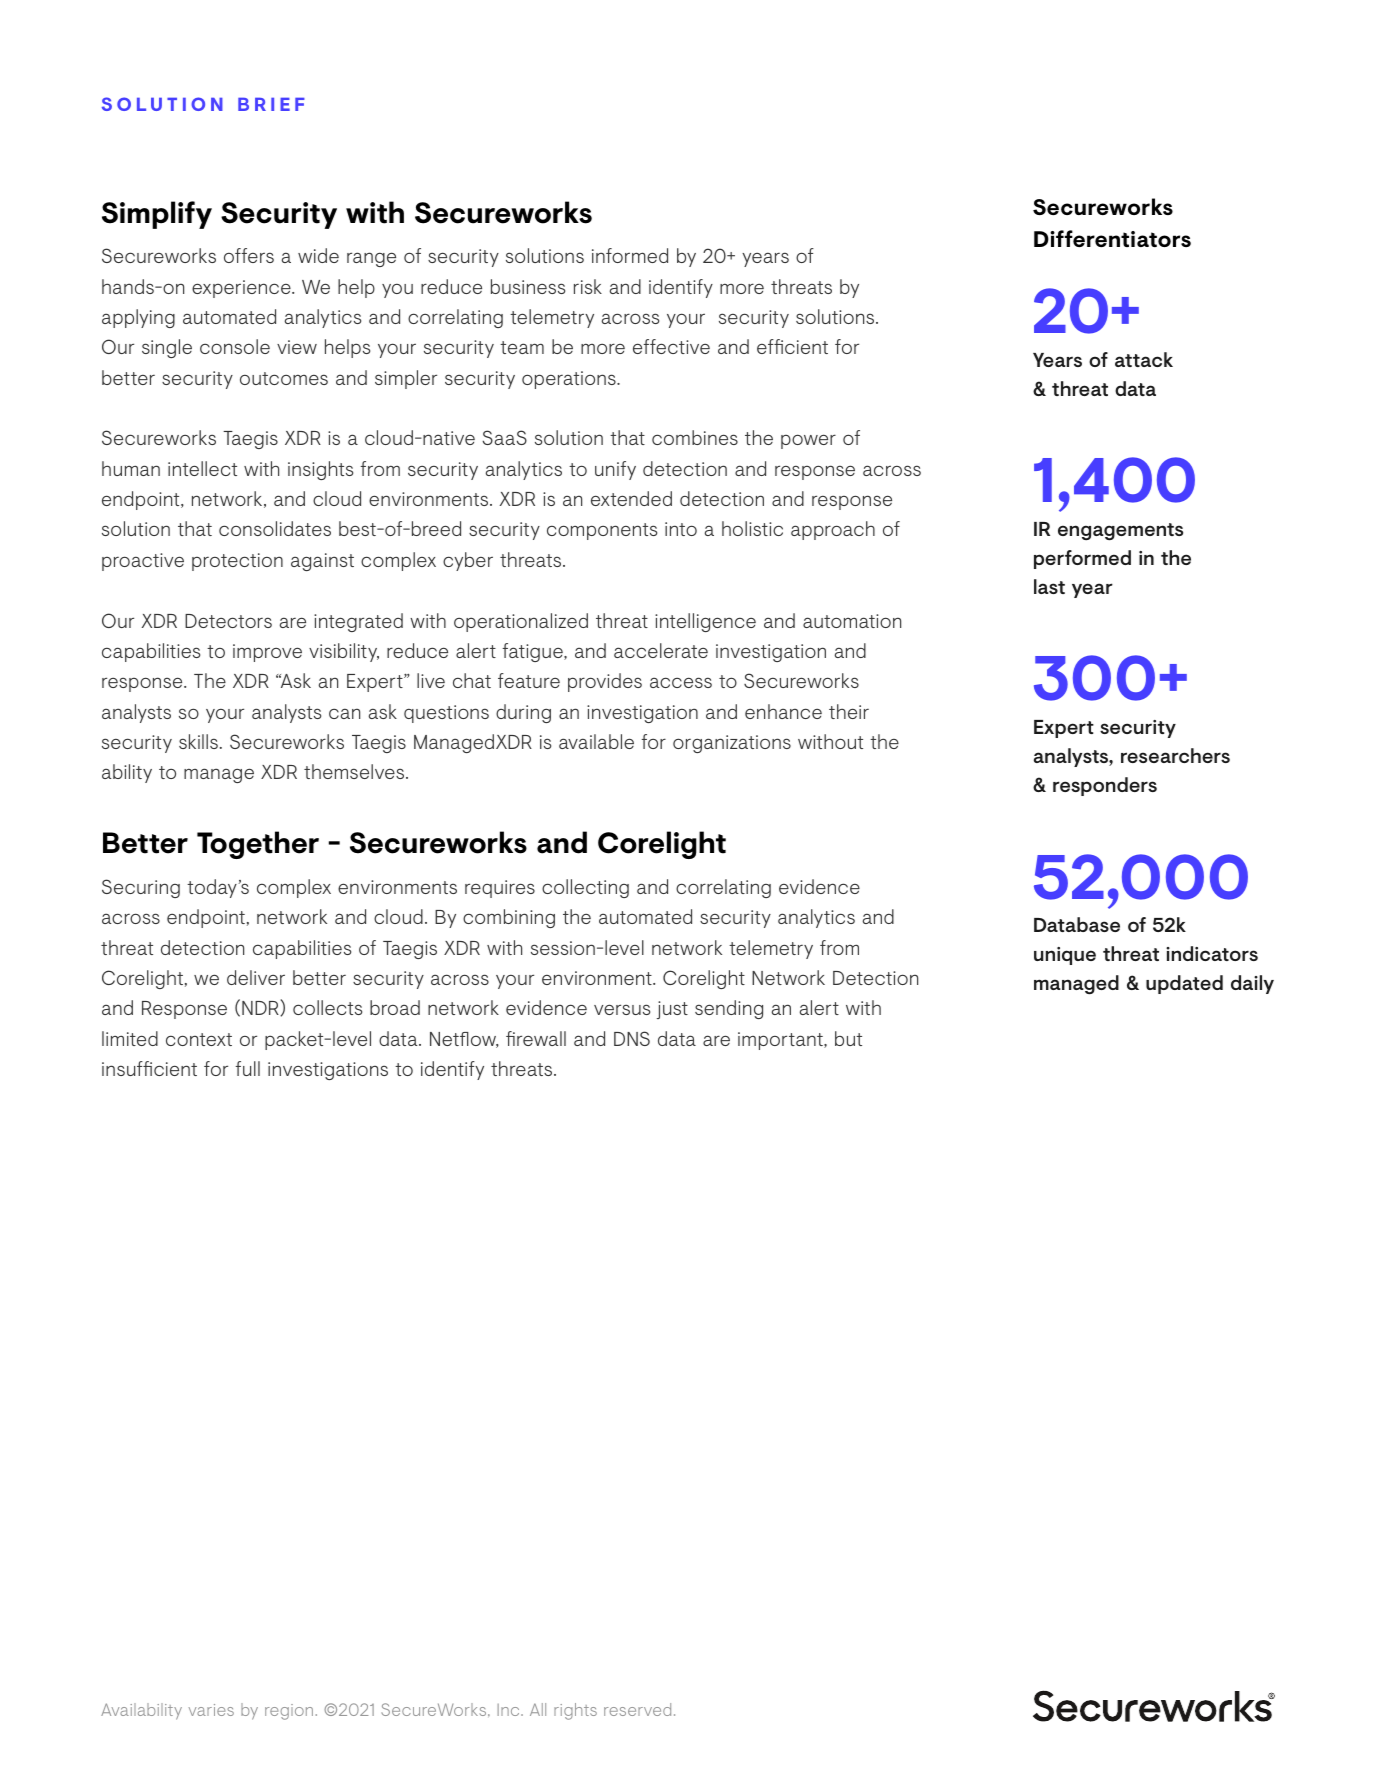 This screenshot has width=1376, height=1780. Describe the element at coordinates (271, 104) in the screenshot. I see `BRIEF` at that location.
